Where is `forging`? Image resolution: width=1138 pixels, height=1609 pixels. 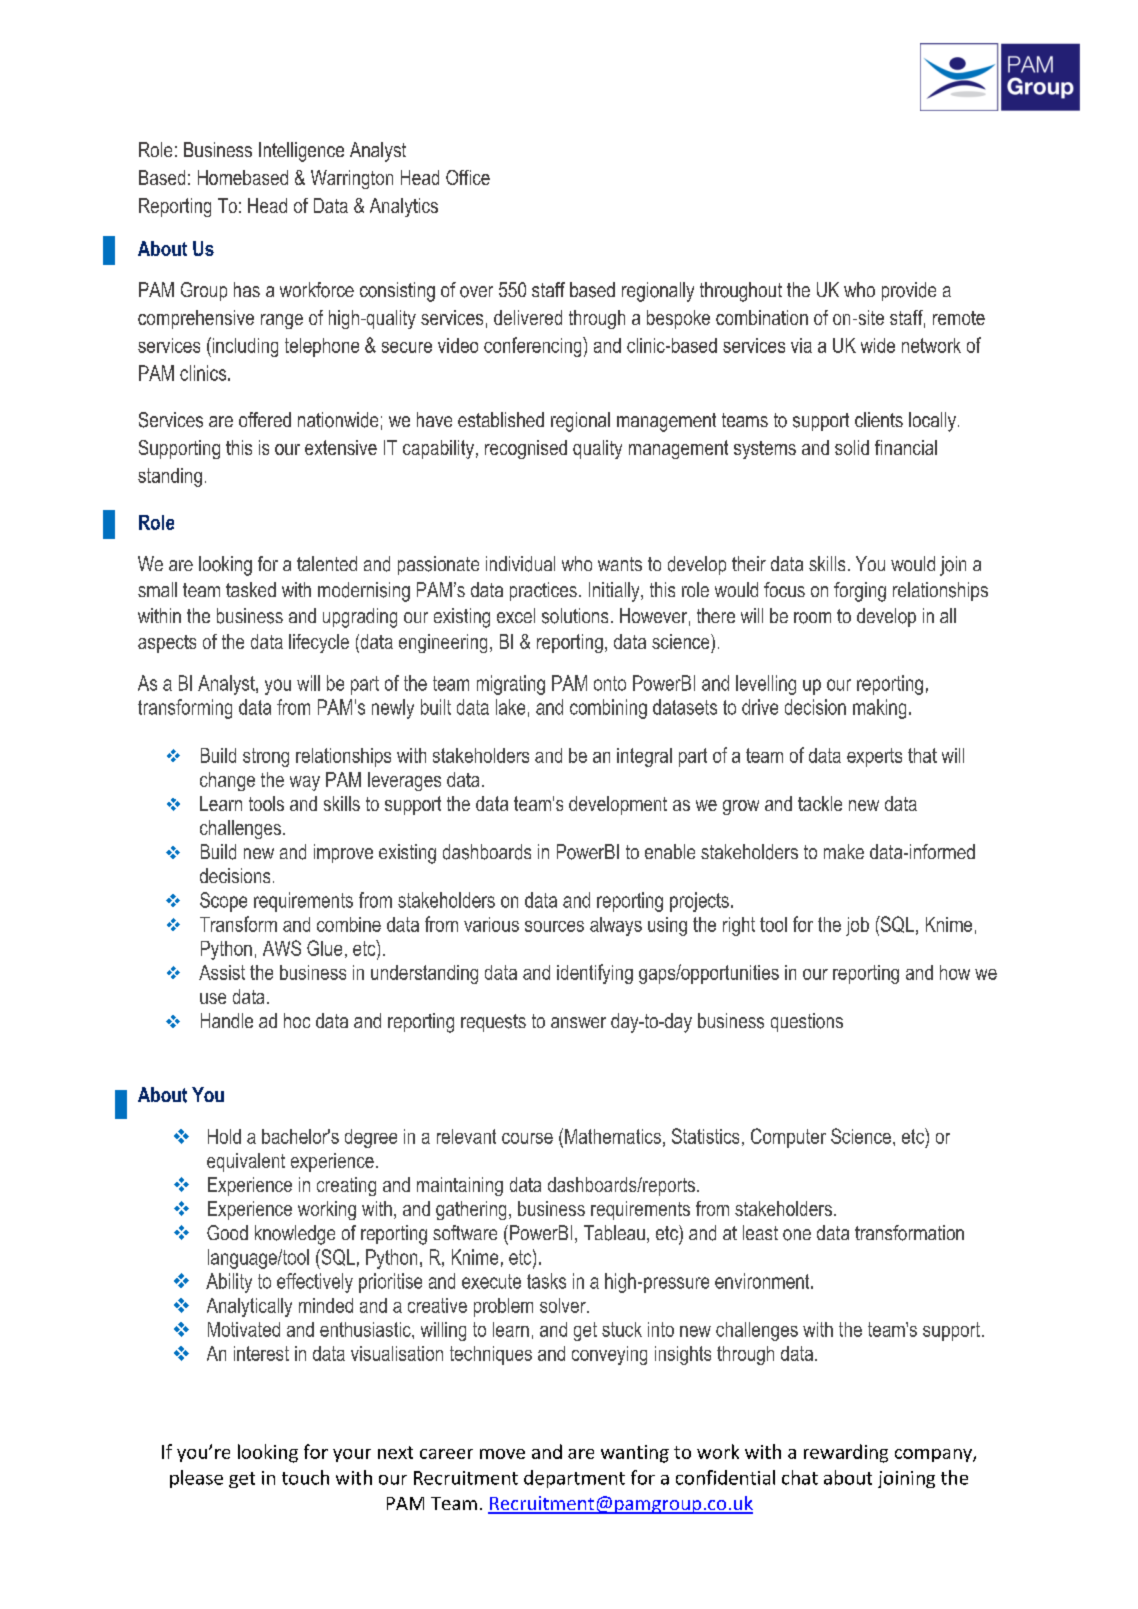
forging is located at coordinates (860, 592).
